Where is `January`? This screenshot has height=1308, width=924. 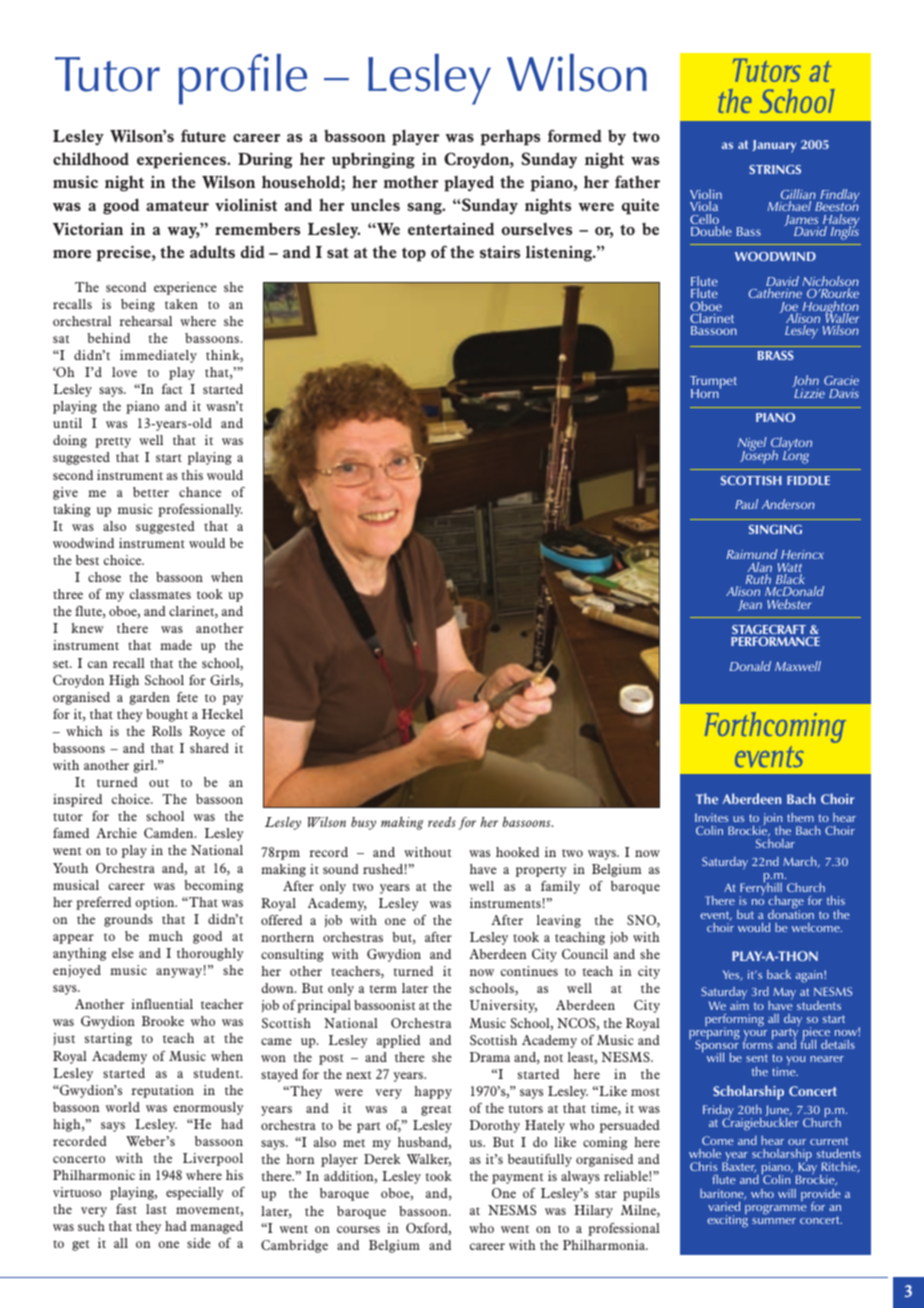
January is located at coordinates (774, 146).
